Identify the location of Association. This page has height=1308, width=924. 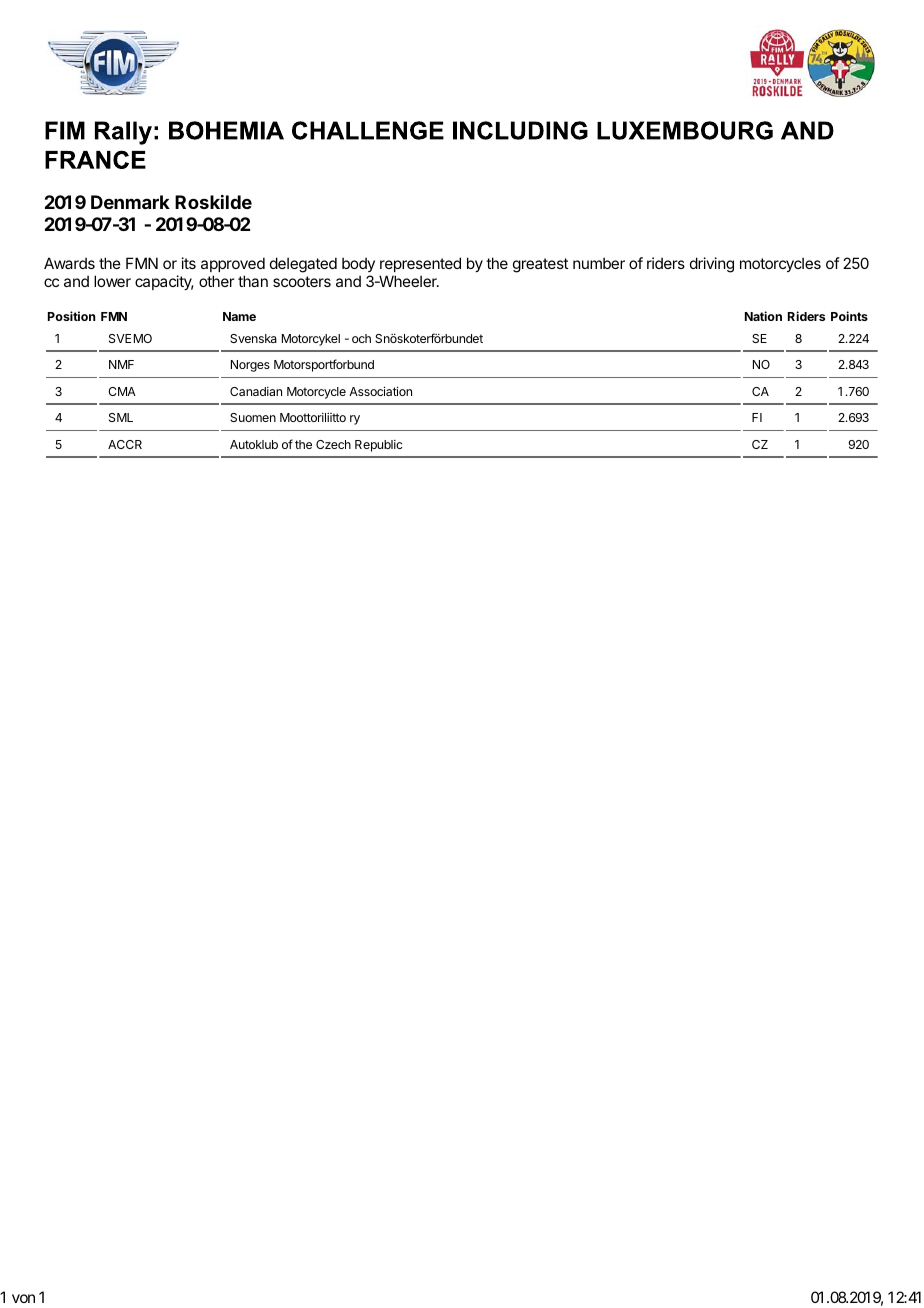
(380, 391).
